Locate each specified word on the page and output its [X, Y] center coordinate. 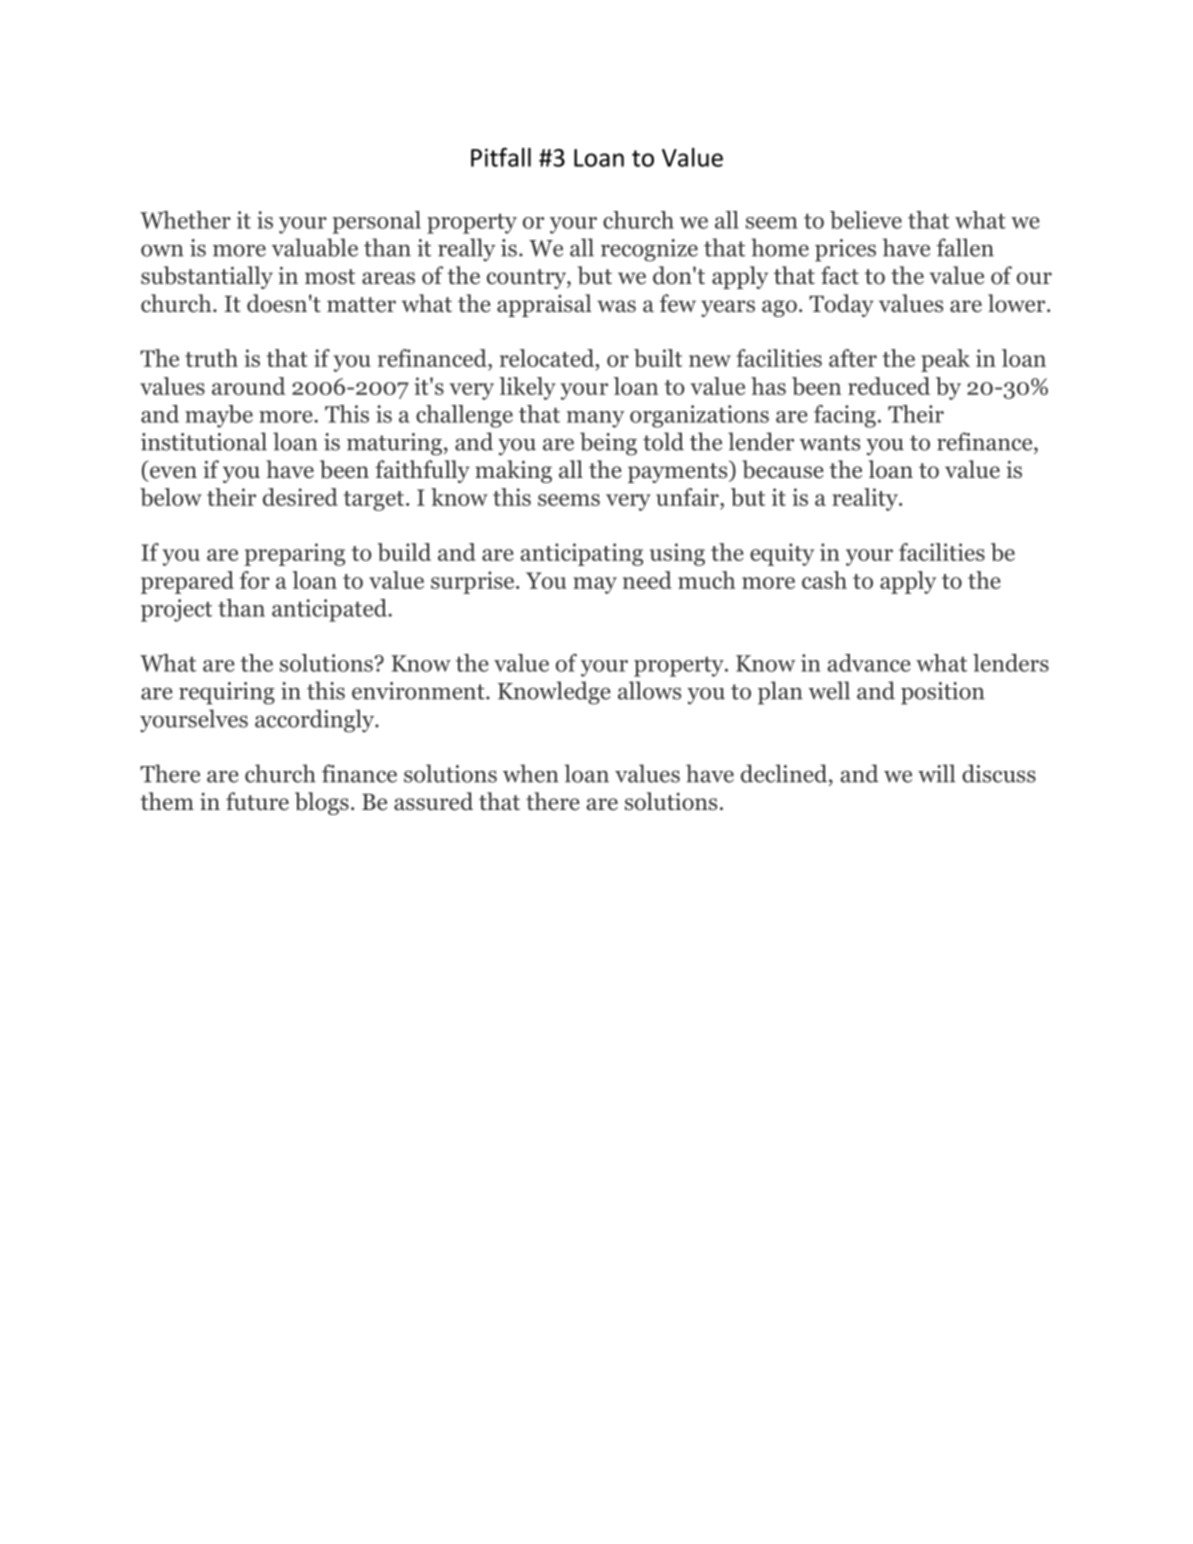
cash [824, 580]
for [255, 580]
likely [527, 388]
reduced [889, 386]
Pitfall [501, 157]
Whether [185, 220]
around [248, 386]
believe [866, 220]
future [257, 801]
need [647, 580]
